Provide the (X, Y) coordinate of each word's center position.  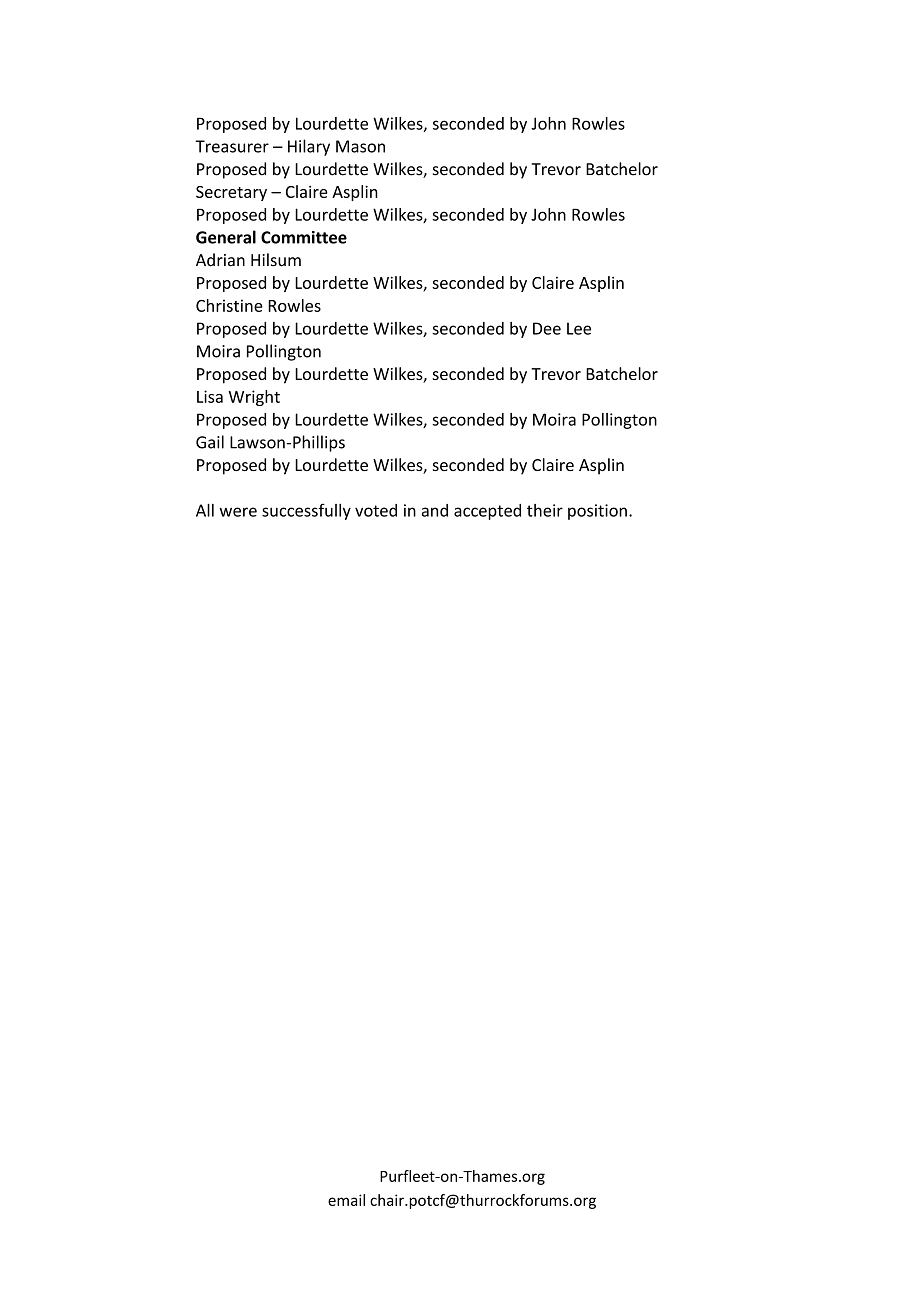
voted (376, 510)
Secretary (231, 193)
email (346, 1200)
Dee (547, 328)
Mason (360, 146)
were (238, 512)
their (545, 510)
